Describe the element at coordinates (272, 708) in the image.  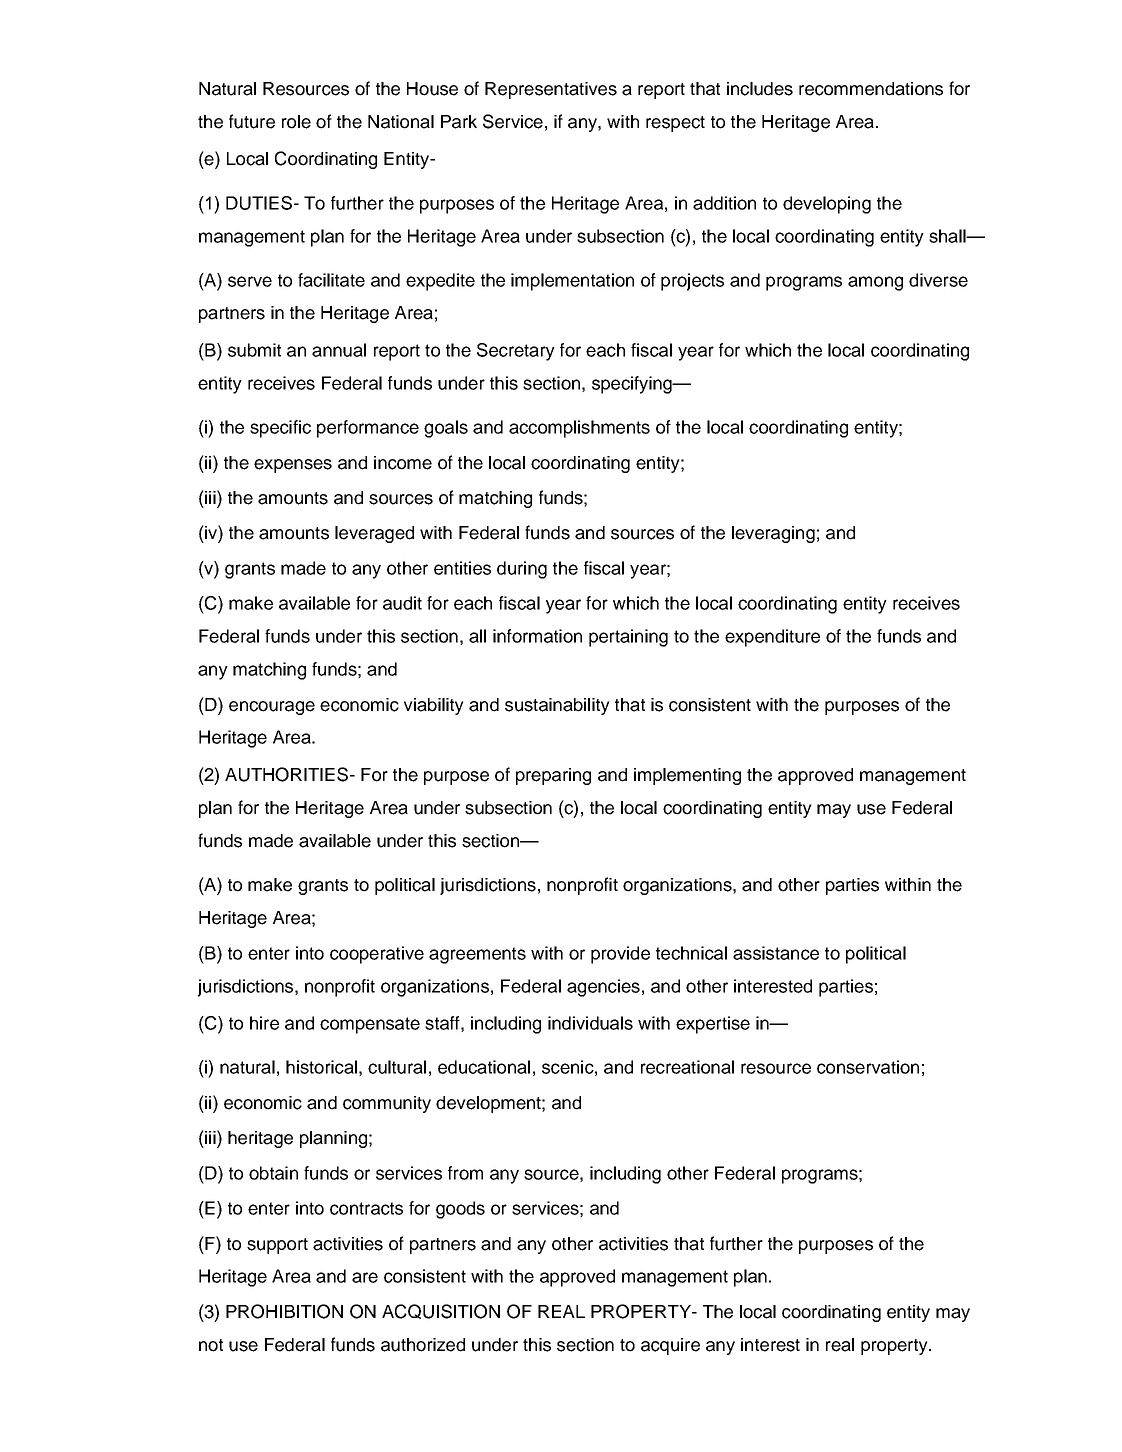
I see `encourage` at that location.
